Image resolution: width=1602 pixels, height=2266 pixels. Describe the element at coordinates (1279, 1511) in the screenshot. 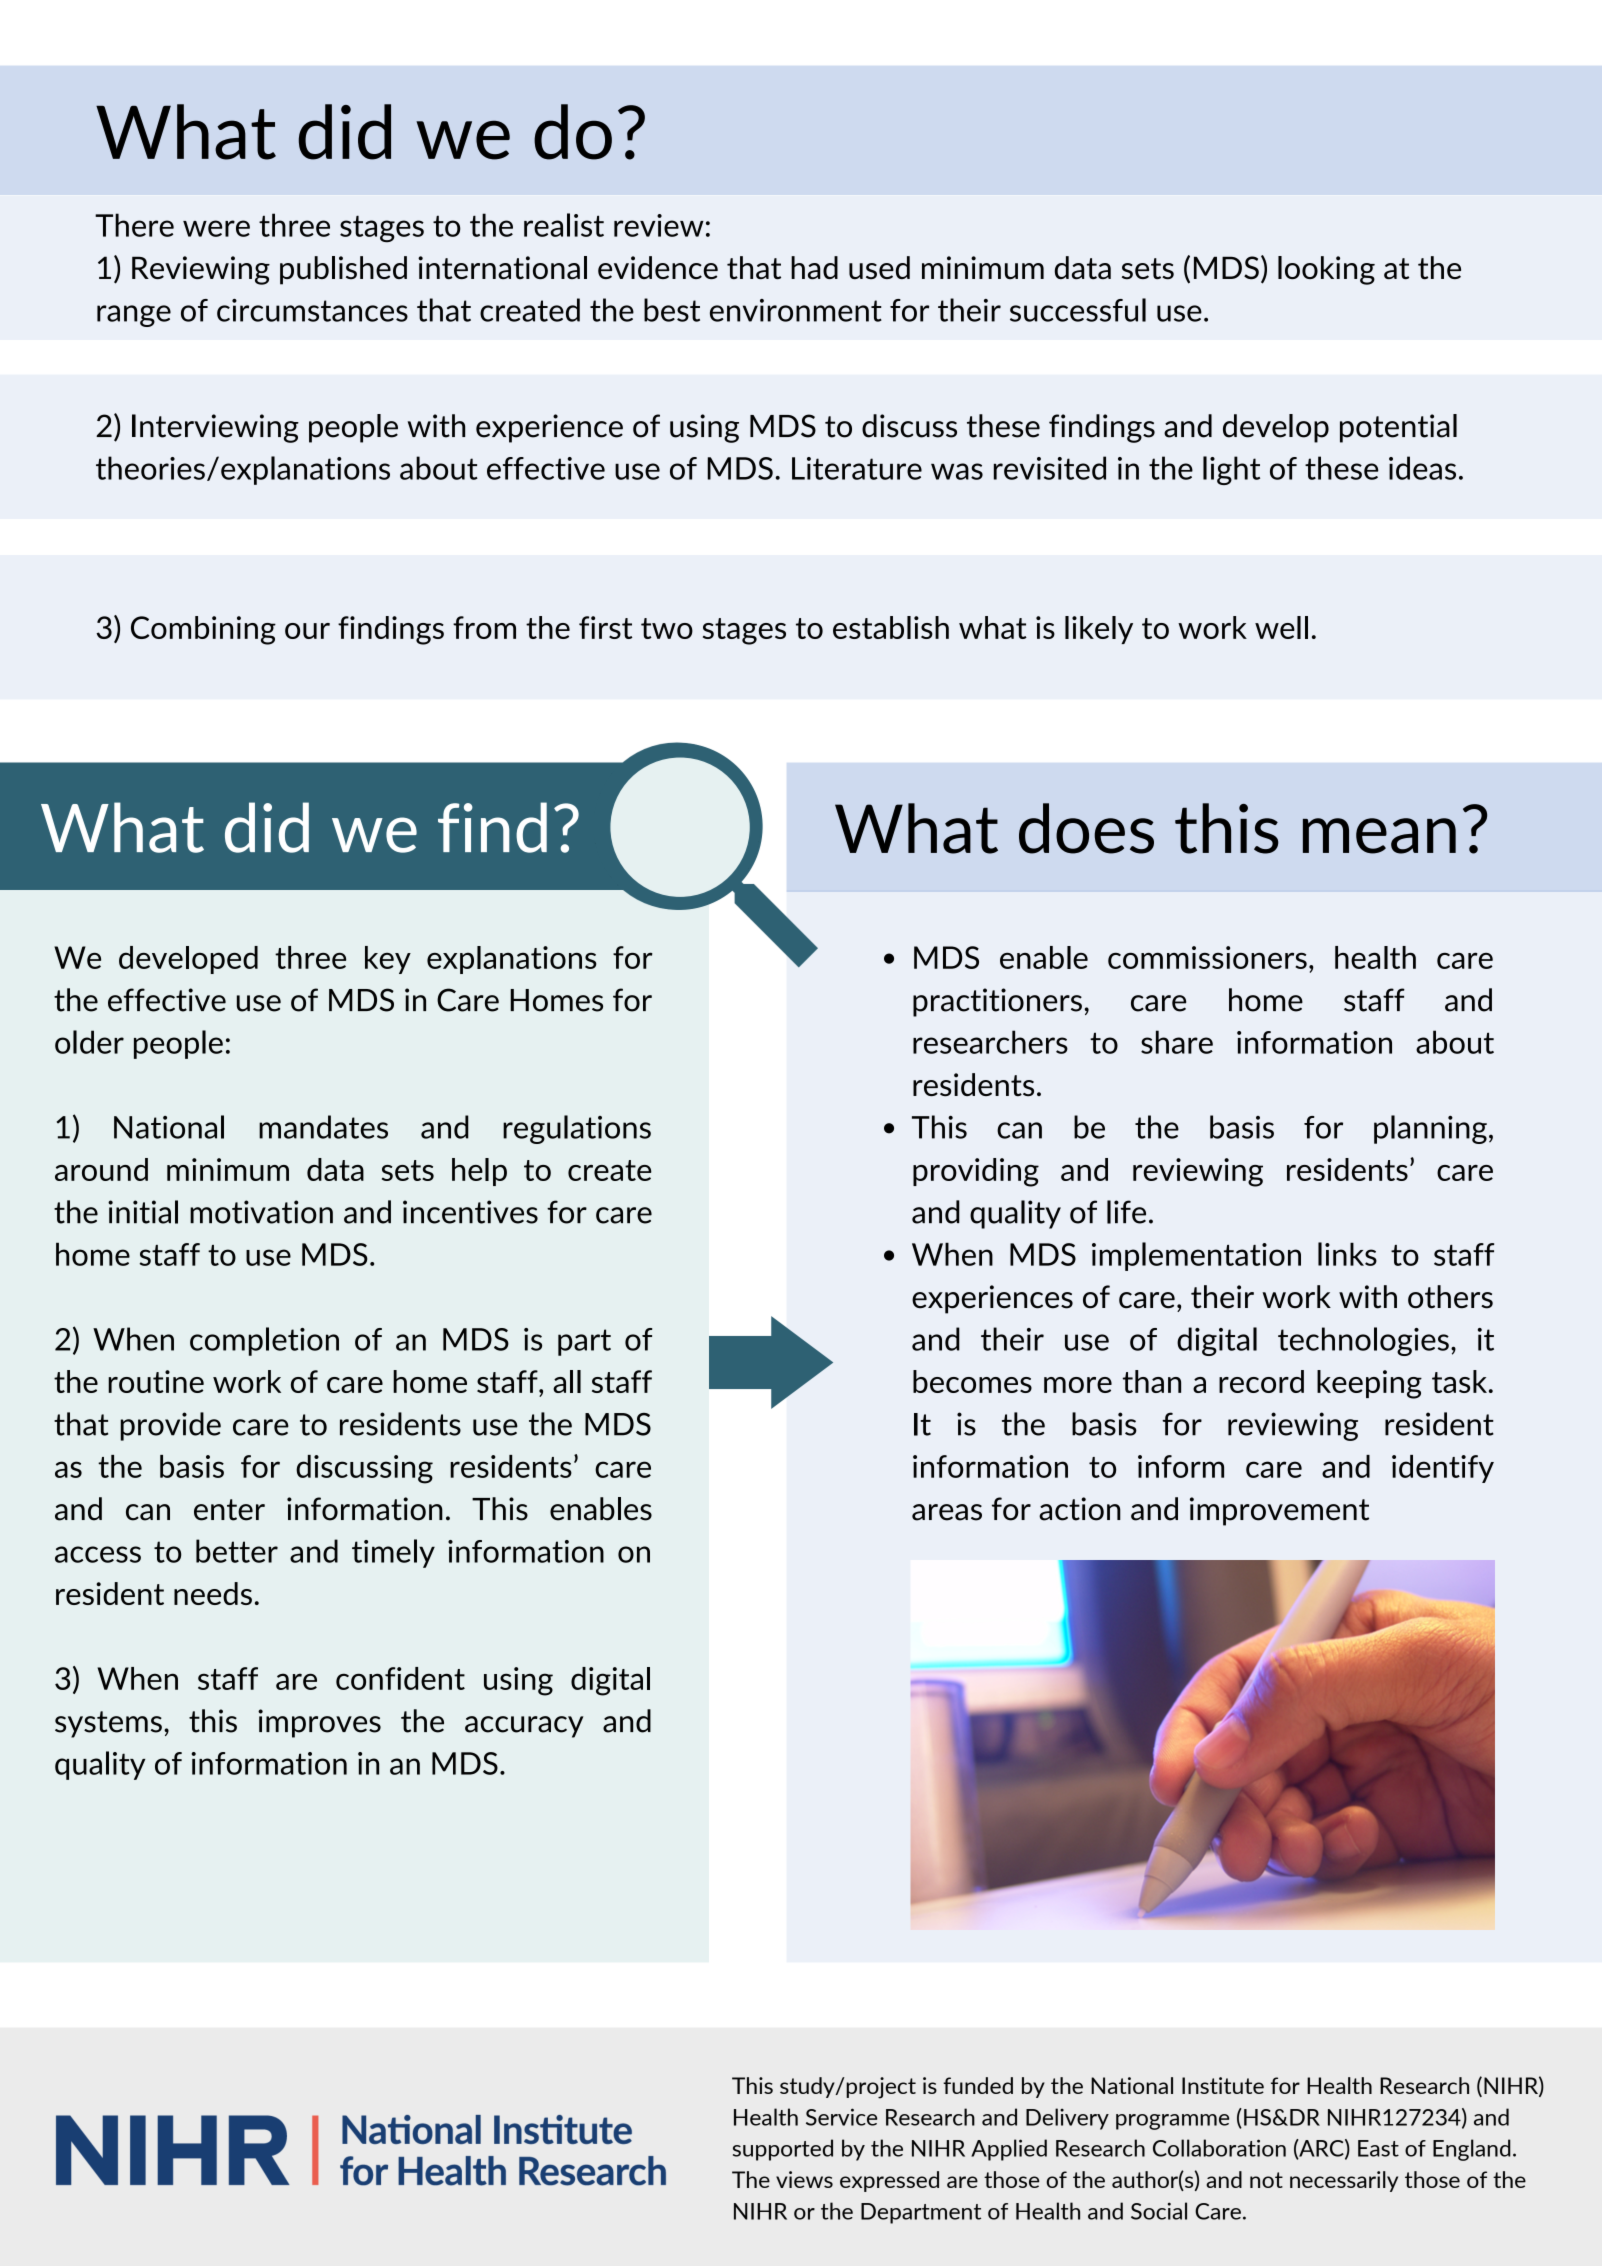

I see `improvement` at that location.
